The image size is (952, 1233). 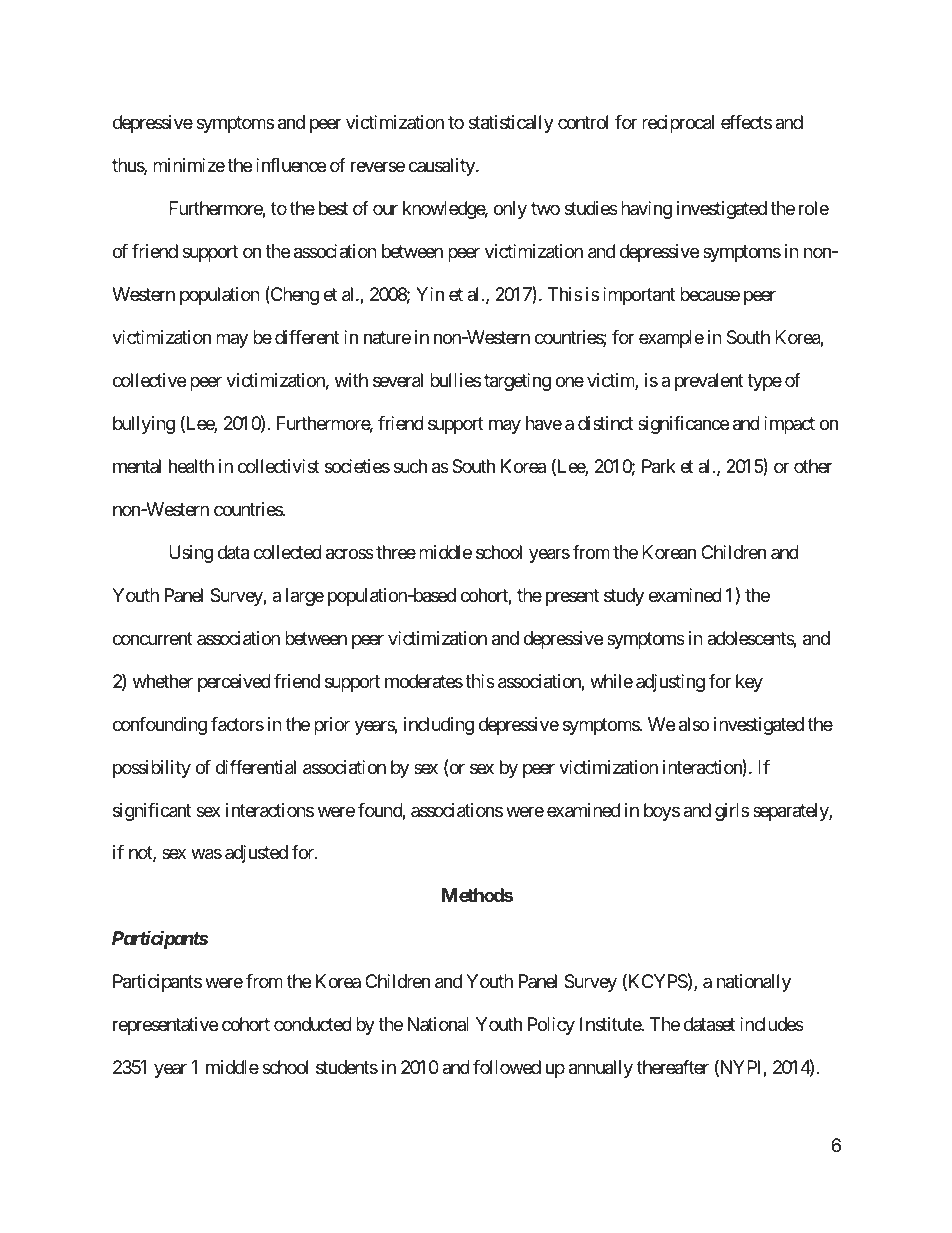 I want to click on possibility, so click(x=152, y=769).
